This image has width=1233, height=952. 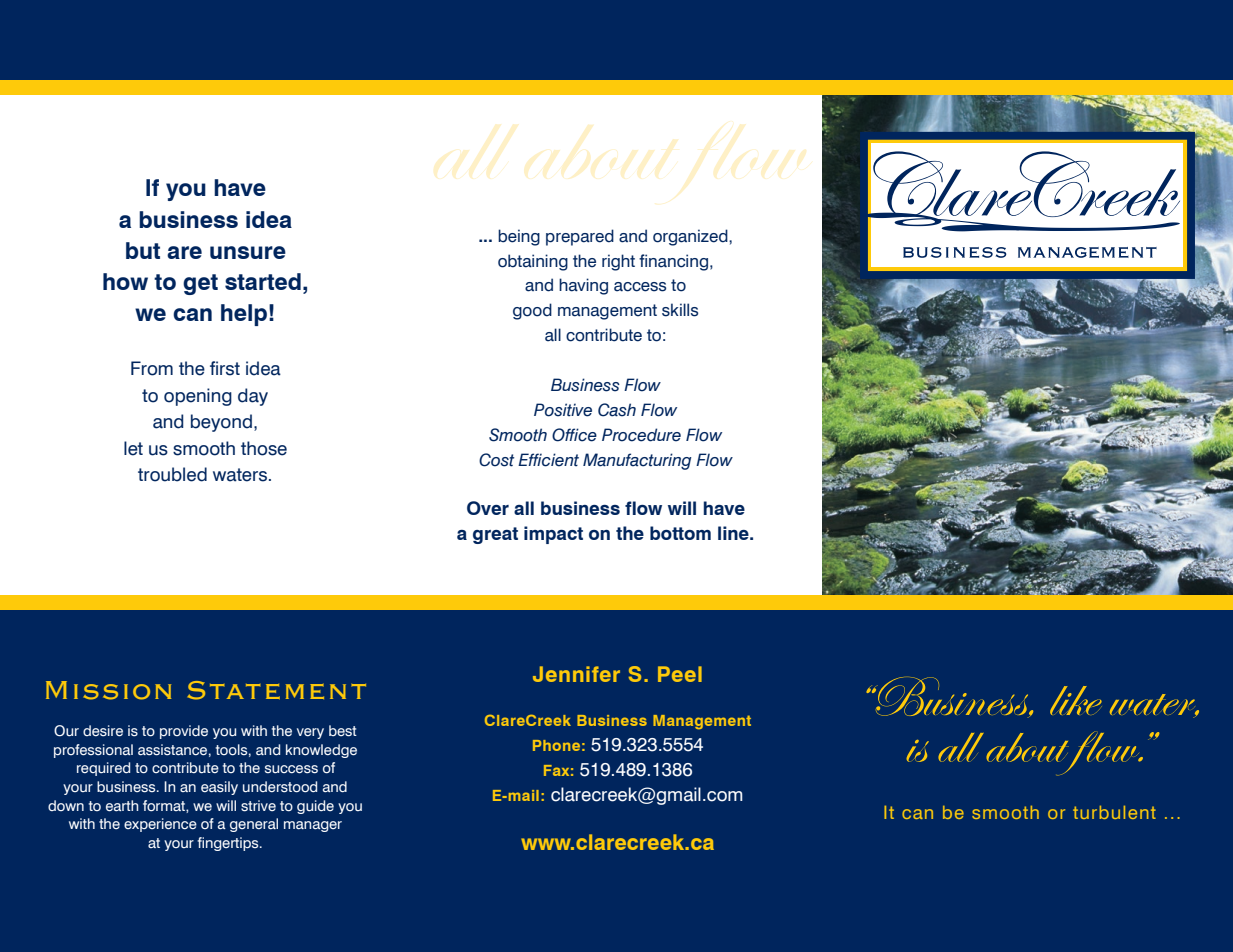 What do you see at coordinates (1076, 700) in the image?
I see `like` at bounding box center [1076, 700].
